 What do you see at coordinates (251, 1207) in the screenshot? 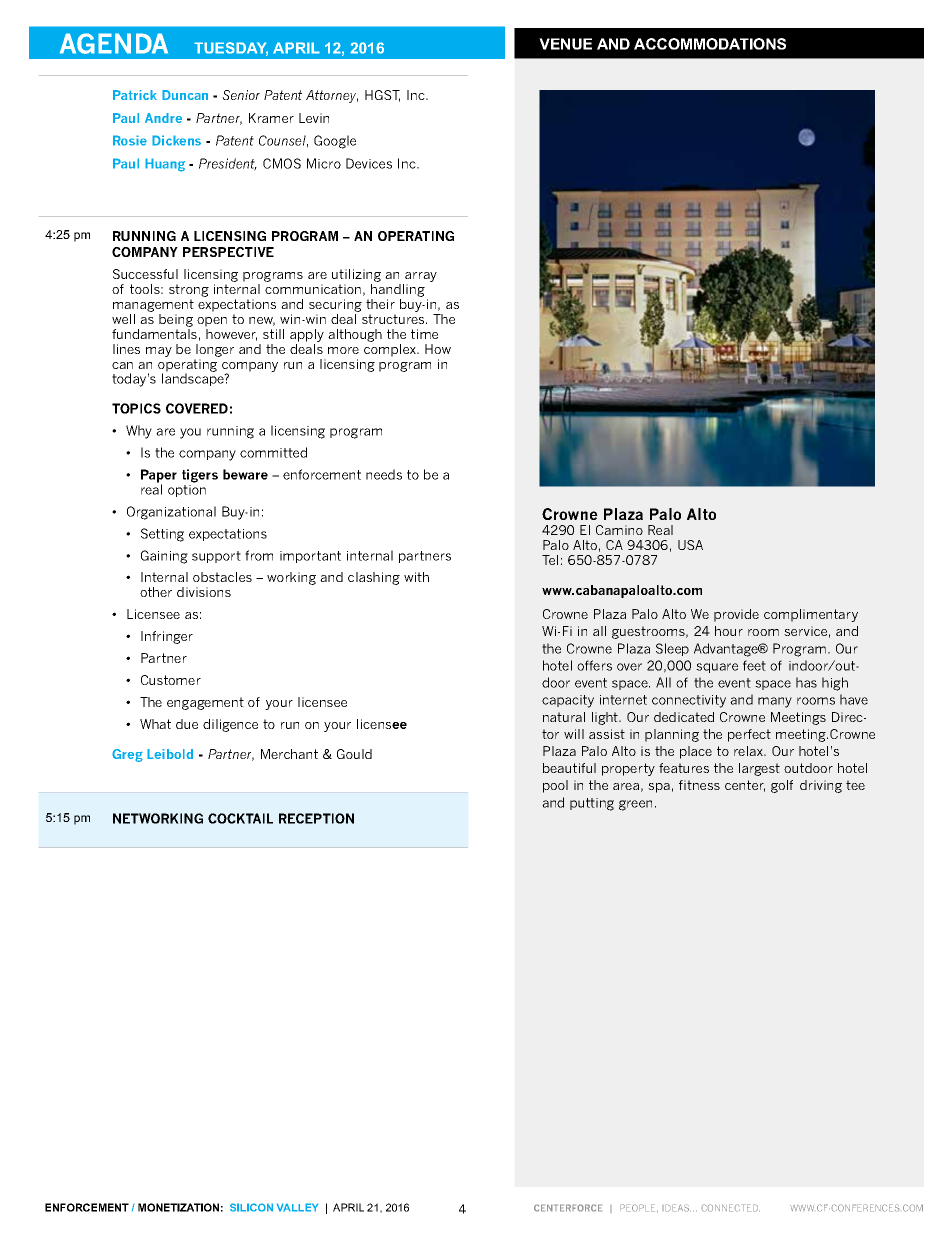
I see `SILICON` at bounding box center [251, 1207].
